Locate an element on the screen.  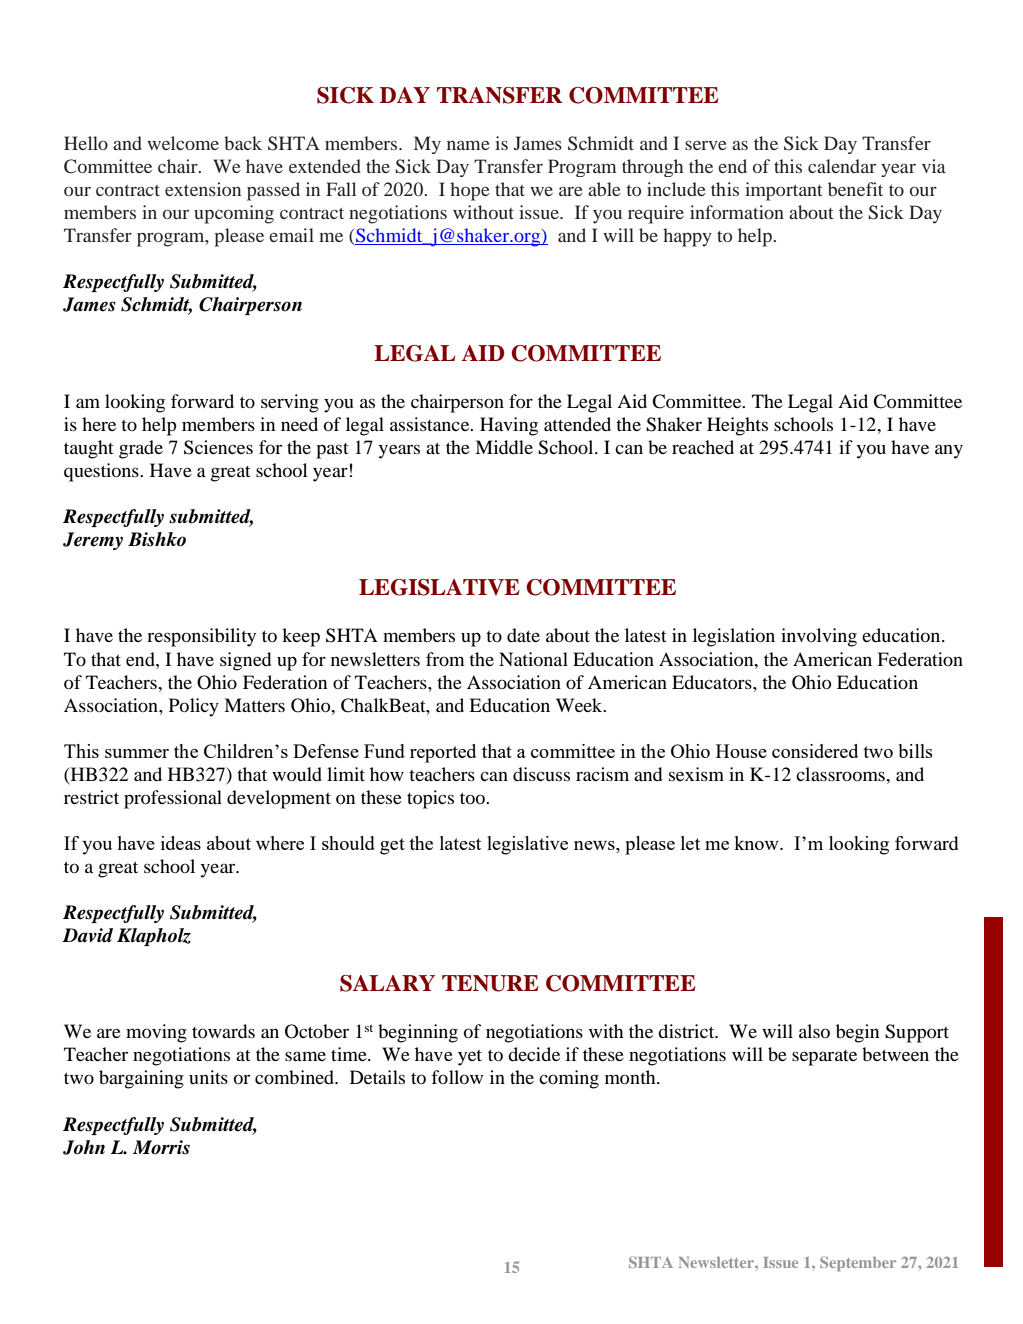
Morris is located at coordinates (161, 1147).
